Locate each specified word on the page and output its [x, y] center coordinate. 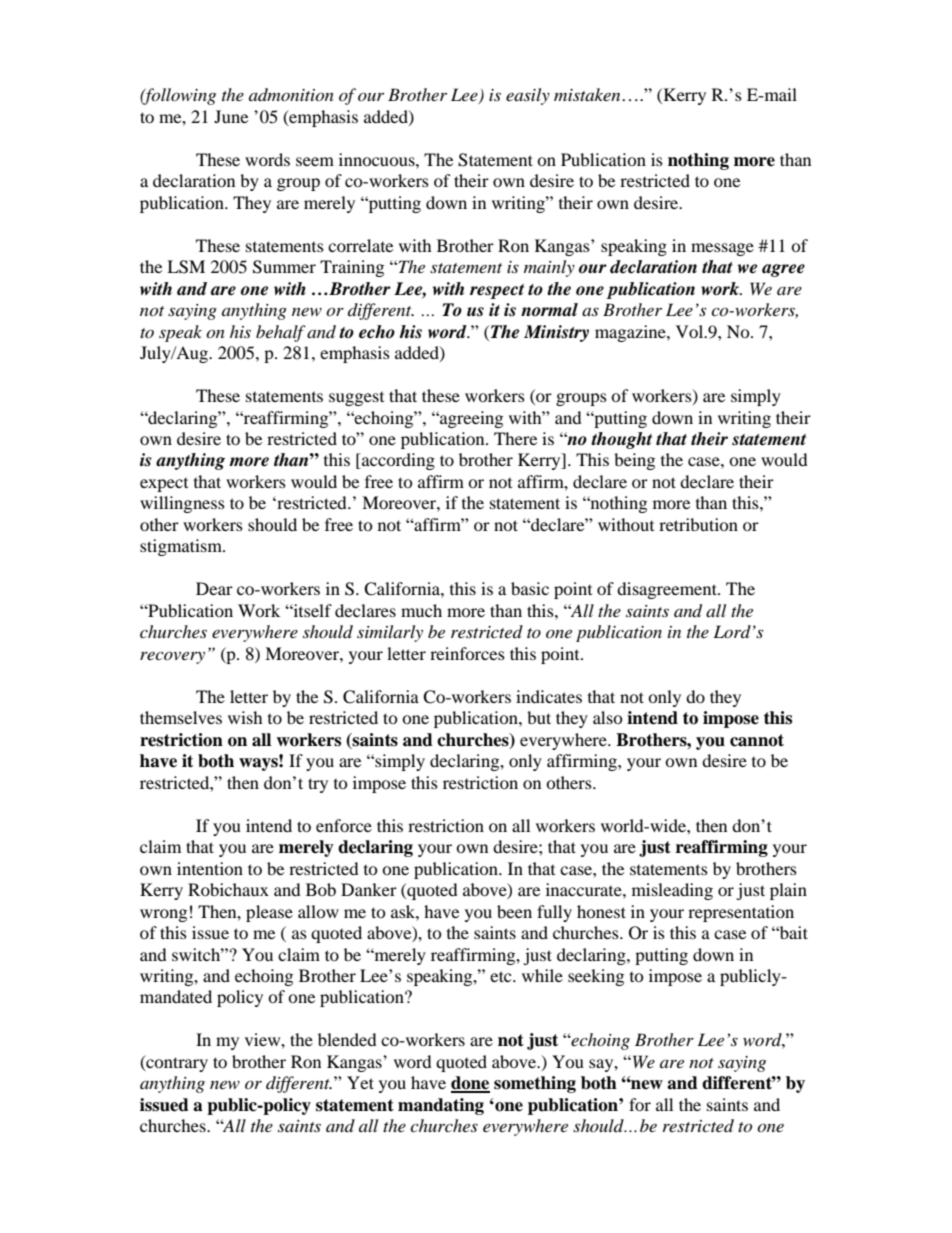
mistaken [588, 94]
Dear [214, 588]
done [470, 1084]
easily [528, 96]
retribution [698, 524]
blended [347, 1039]
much [421, 610]
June [231, 116]
